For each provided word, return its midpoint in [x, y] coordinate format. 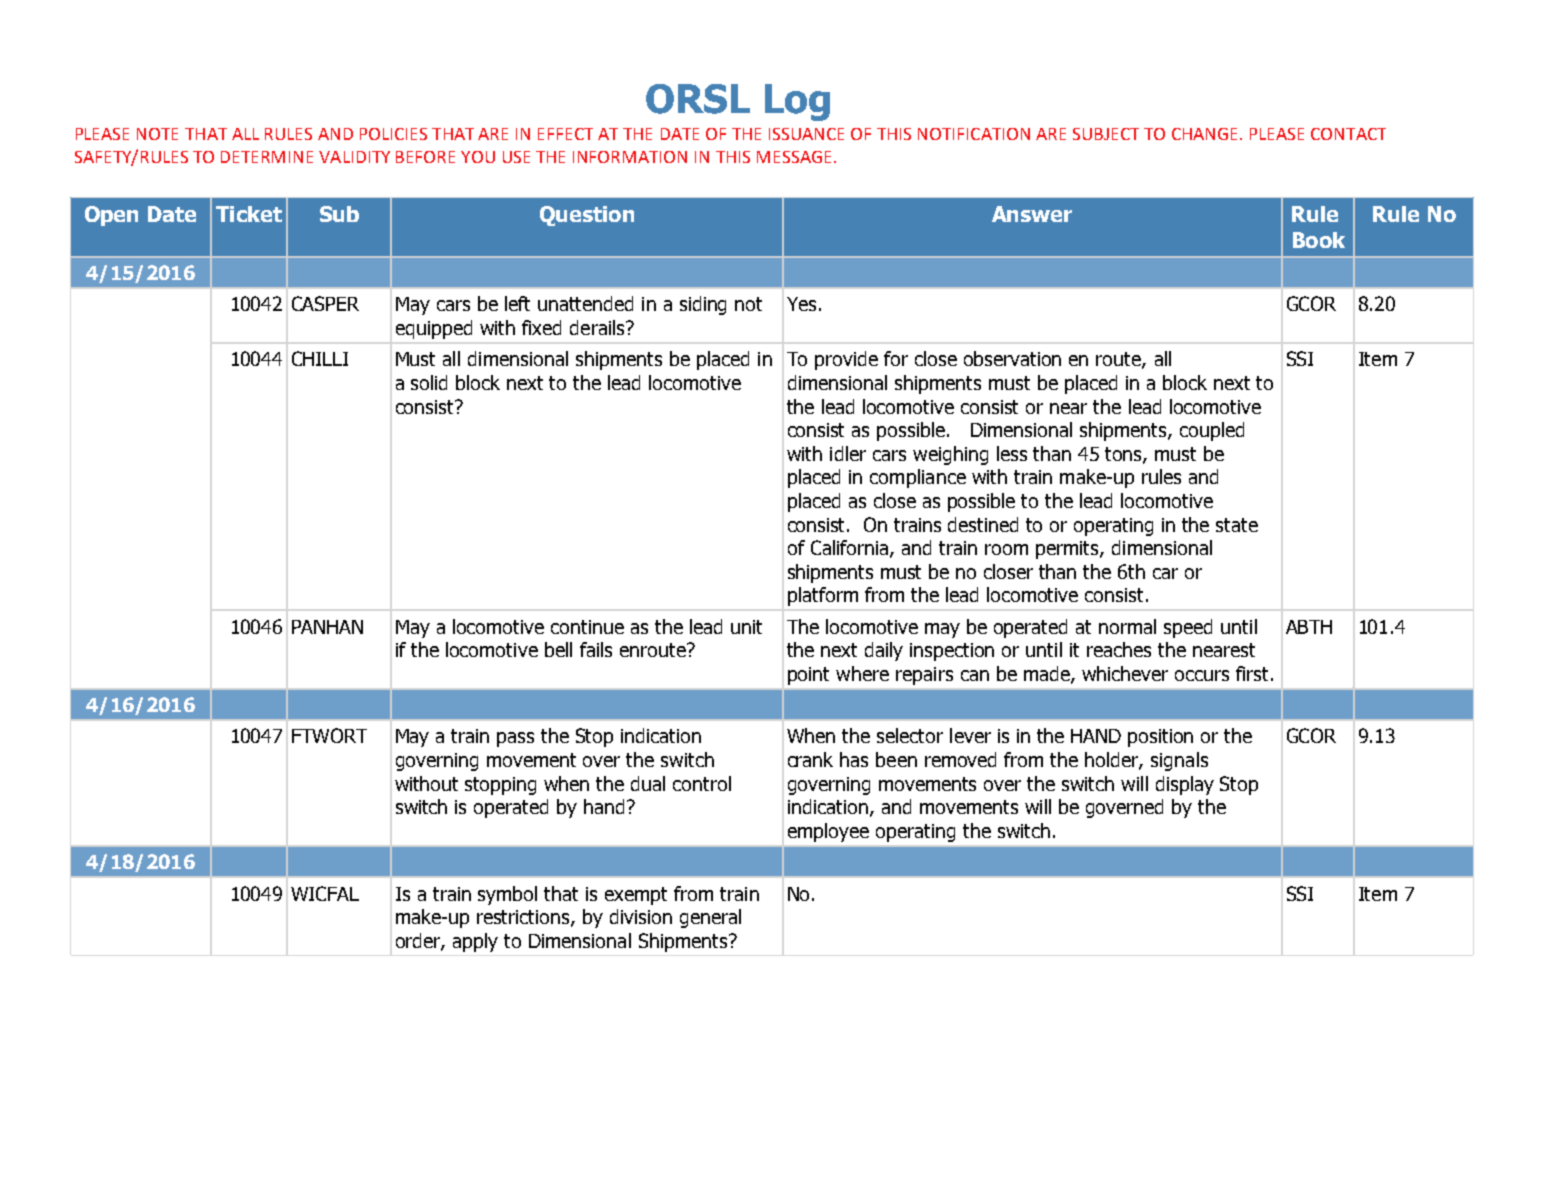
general [710, 918]
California [851, 549]
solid [429, 382]
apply [475, 942]
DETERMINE [267, 157]
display [1185, 785]
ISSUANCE [806, 134]
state [1237, 525]
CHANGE [1206, 134]
